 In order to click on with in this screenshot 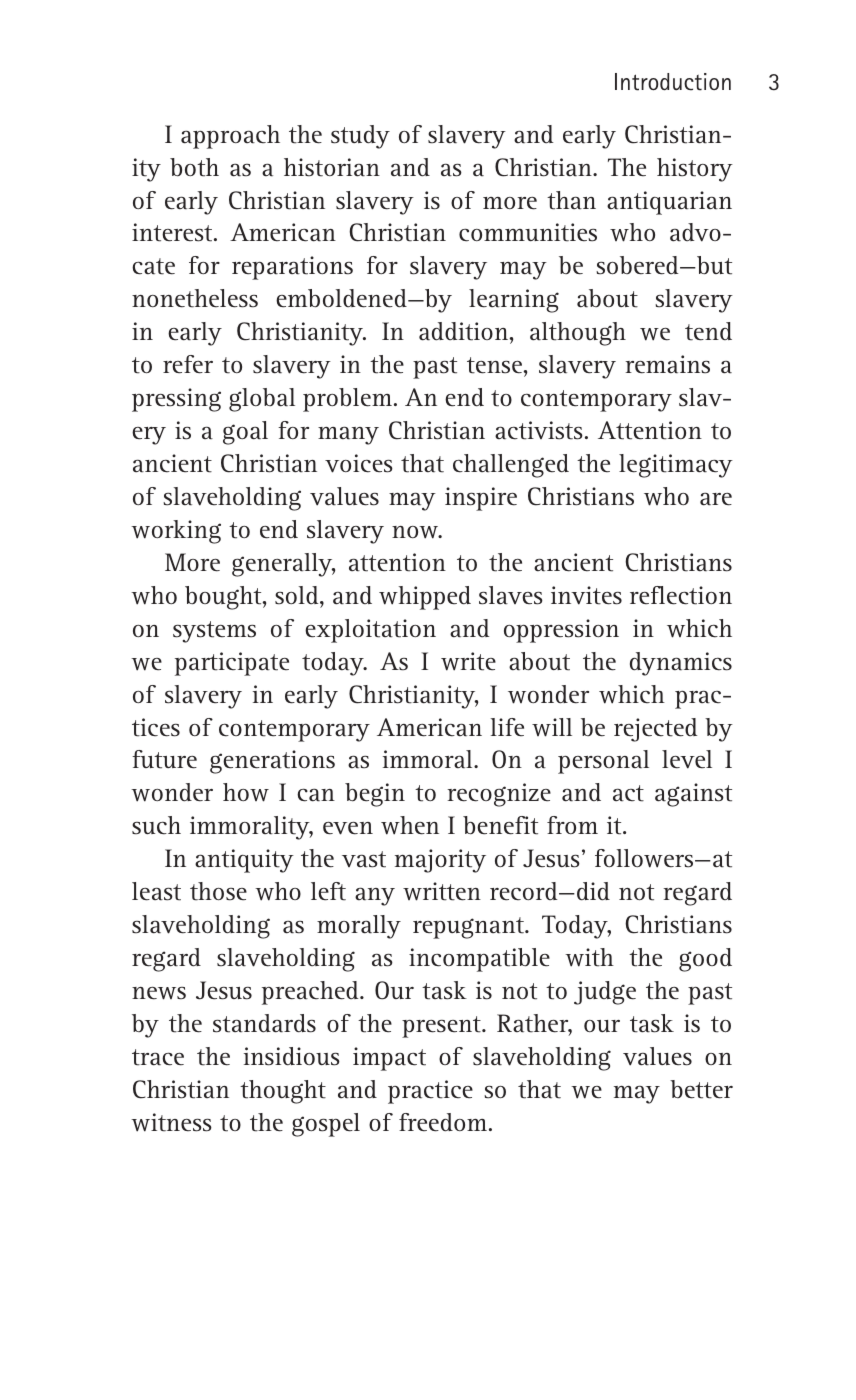, I will do `click(589, 957)`.
